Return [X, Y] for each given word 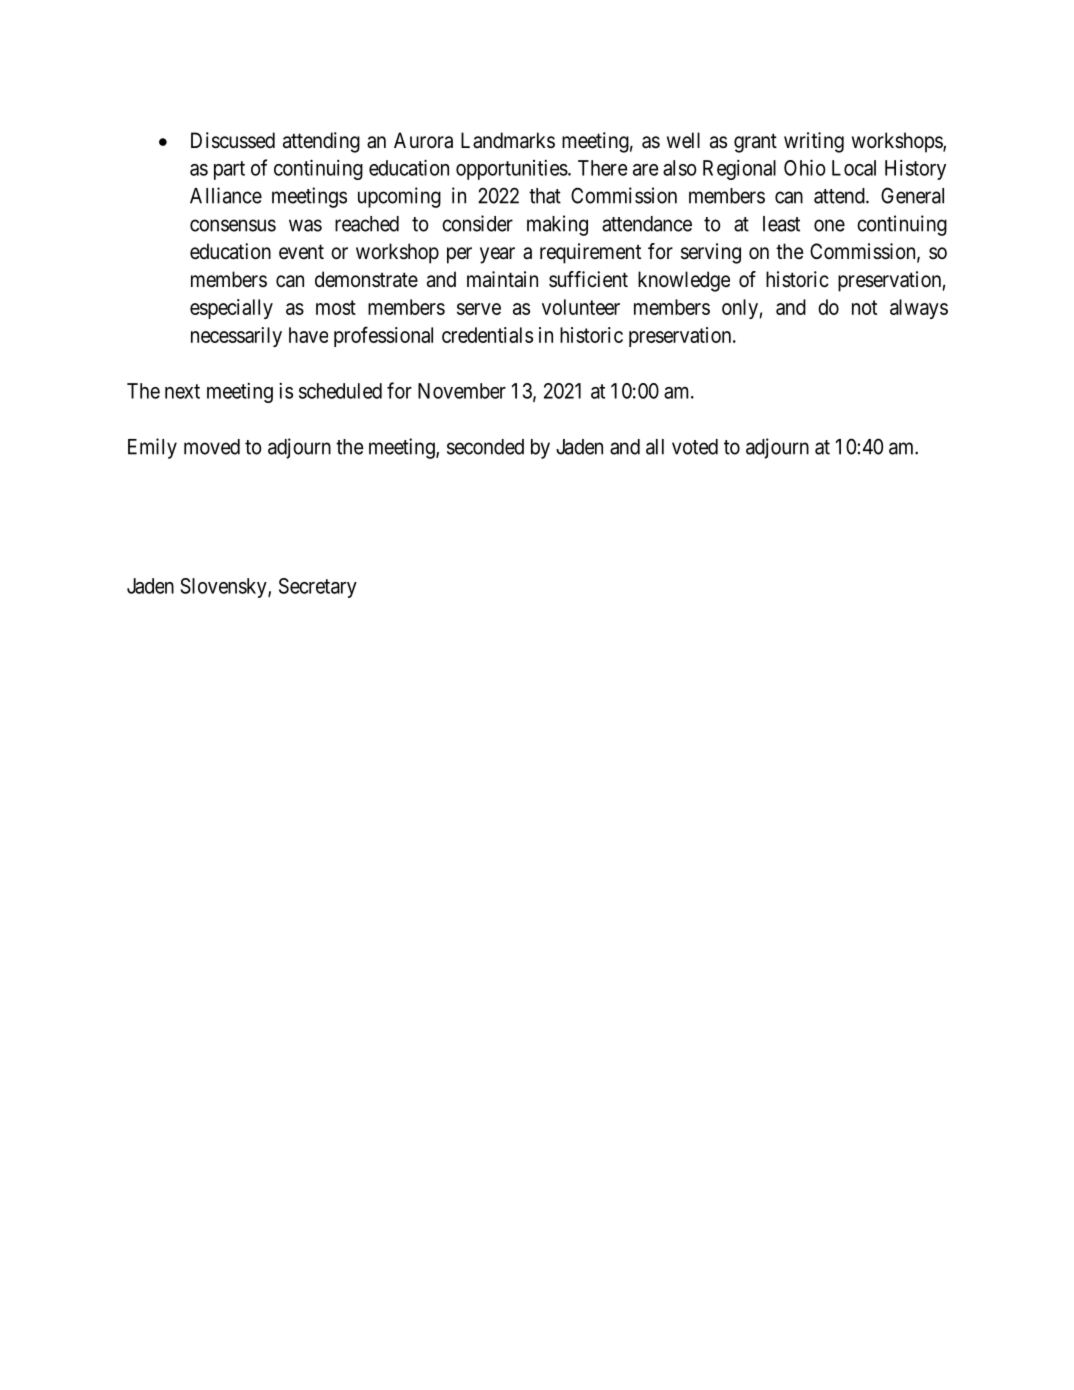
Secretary [318, 588]
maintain [502, 279]
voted [695, 447]
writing [814, 142]
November [462, 391]
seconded [485, 447]
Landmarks [508, 140]
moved [212, 447]
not [864, 307]
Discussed [233, 140]
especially [231, 309]
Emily [152, 448]
